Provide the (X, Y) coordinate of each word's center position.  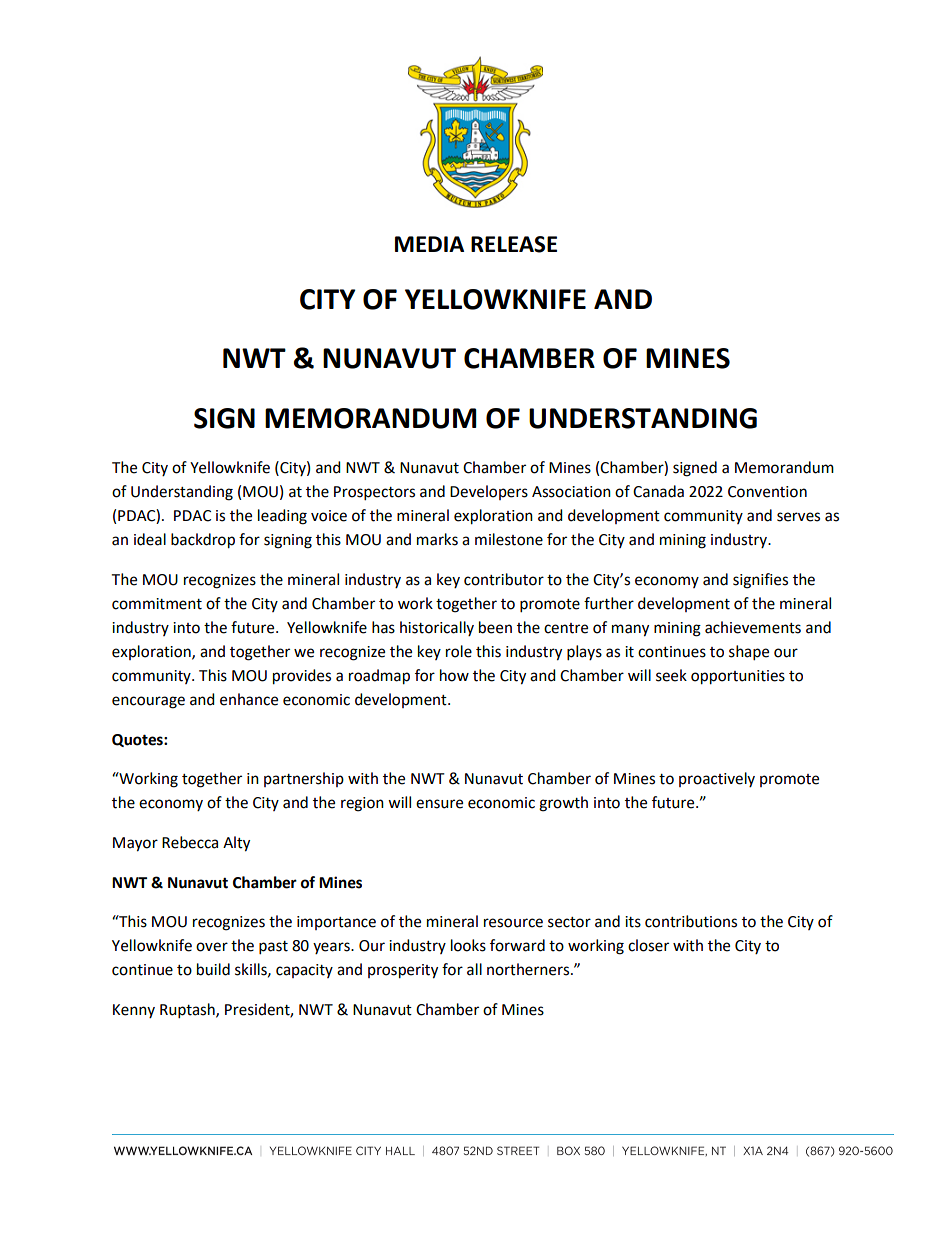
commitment (157, 604)
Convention (767, 492)
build (213, 969)
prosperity (403, 971)
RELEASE (514, 244)
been (495, 627)
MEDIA (429, 244)
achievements (753, 627)
